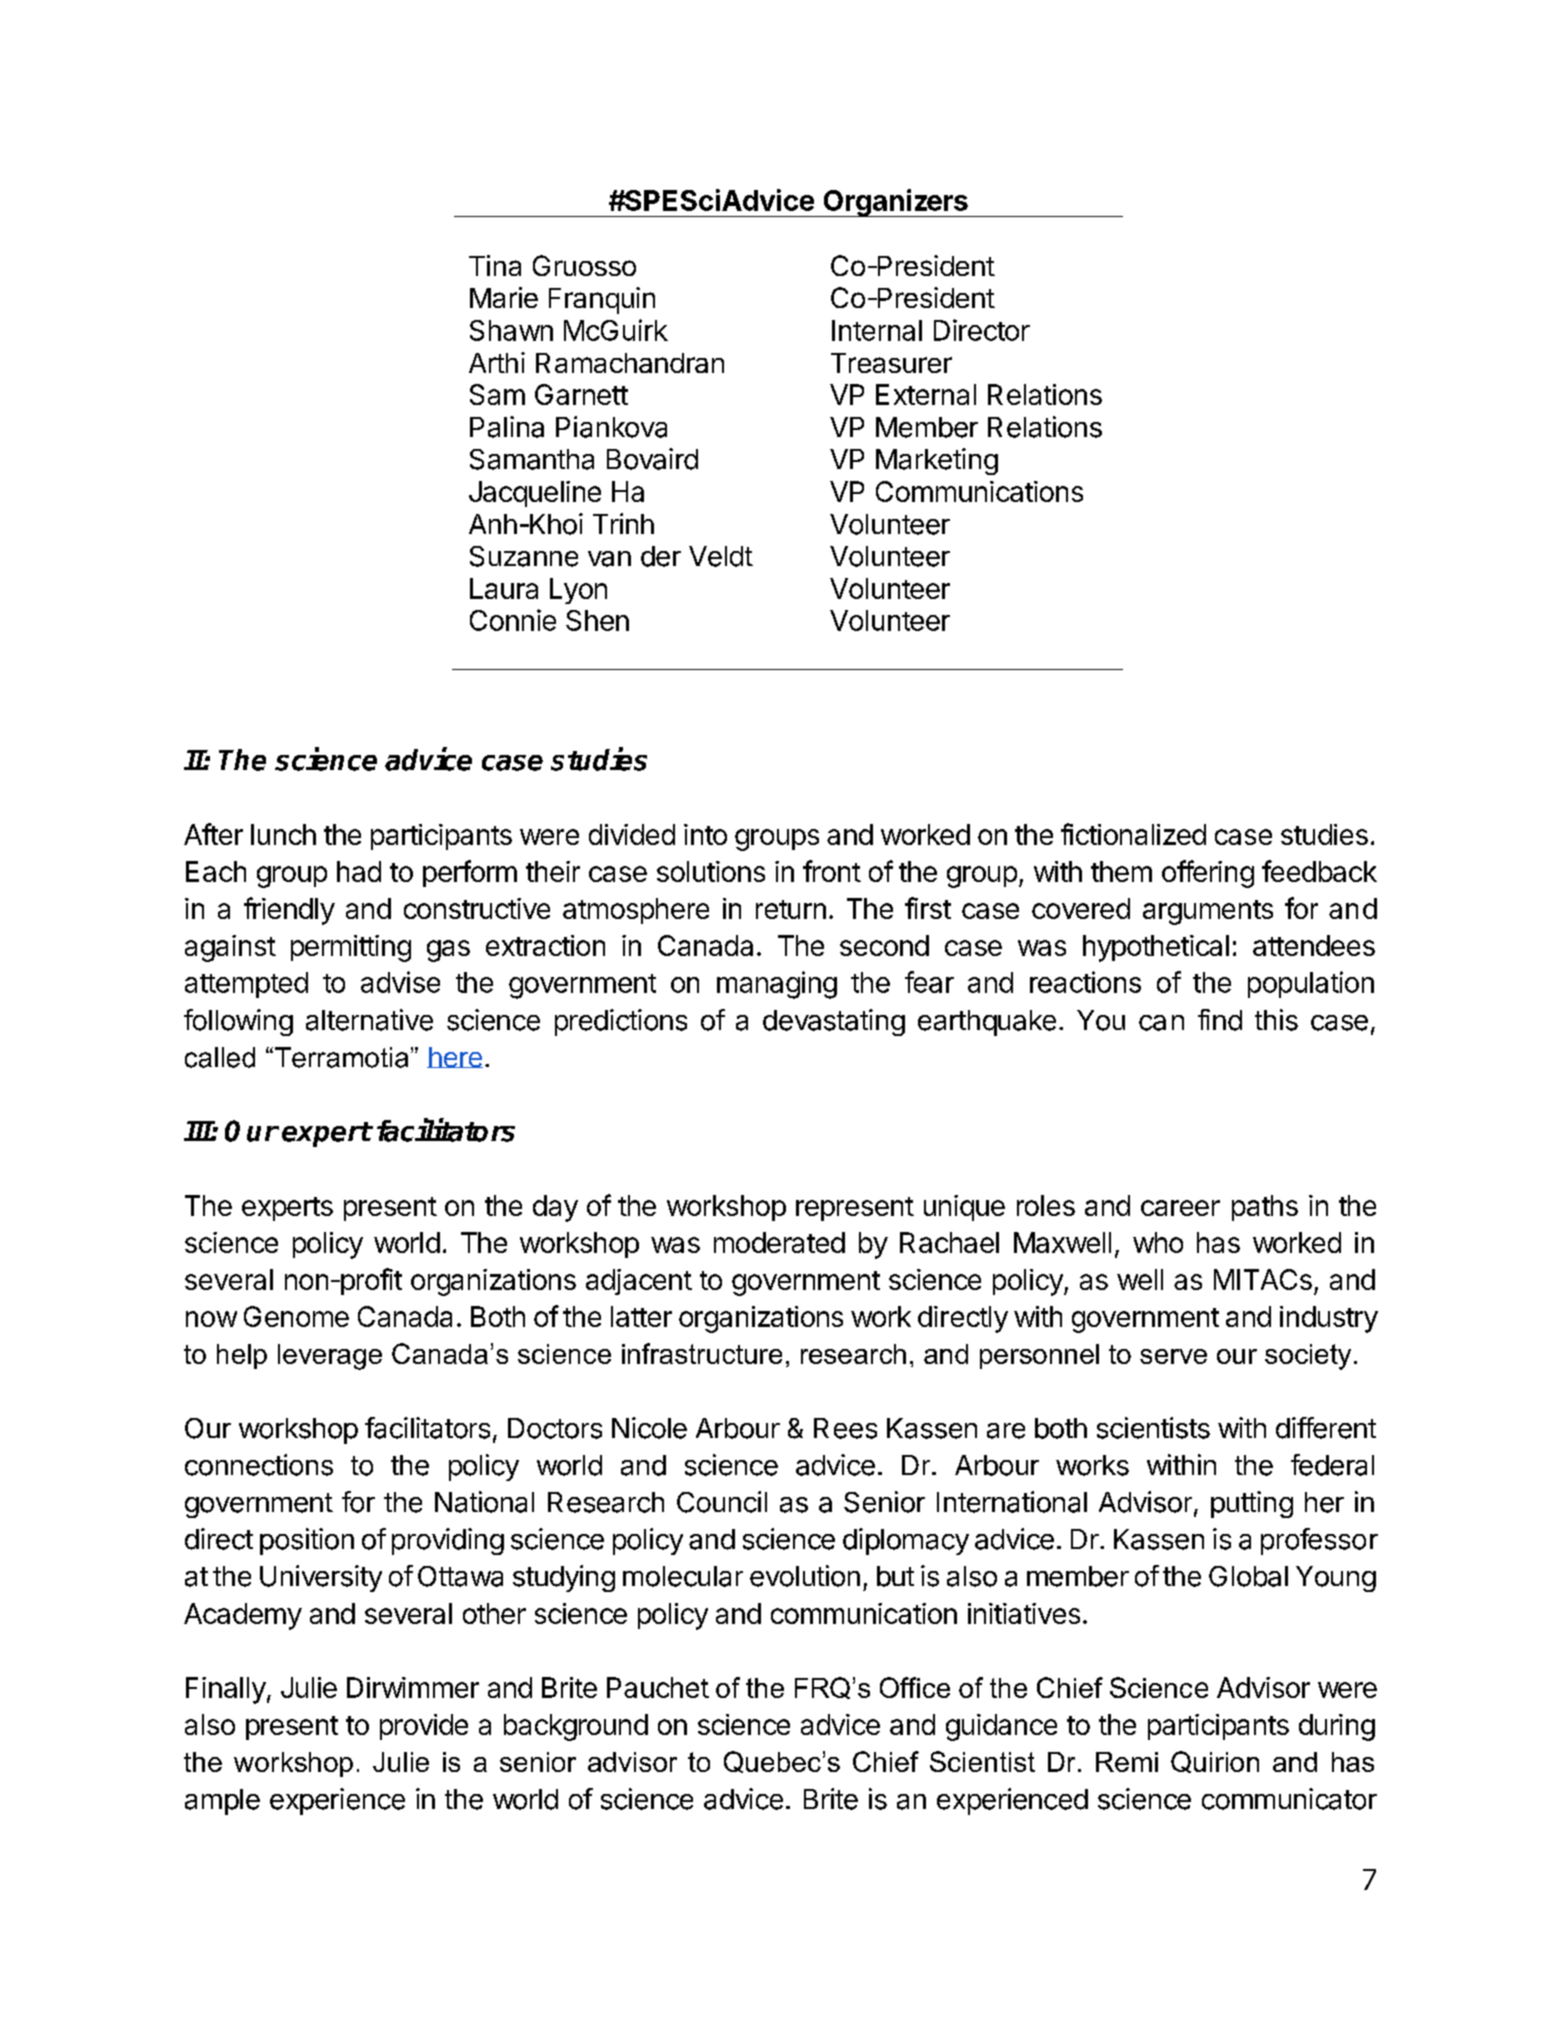 The width and height of the screenshot is (1560, 2019). I want to click on Organizers, so click(895, 203).
